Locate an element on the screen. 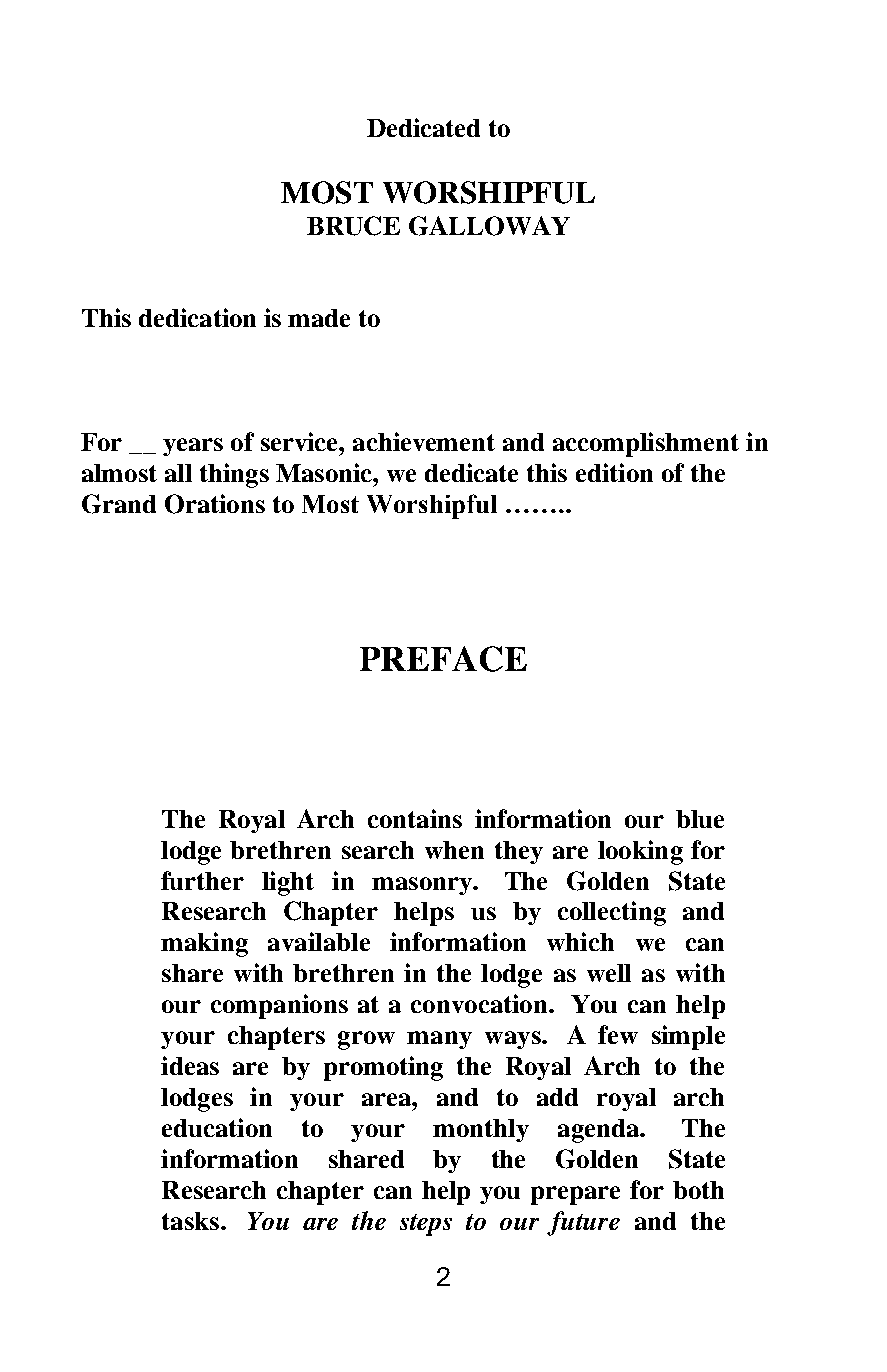 Image resolution: width=887 pixels, height=1372 pixels. things is located at coordinates (234, 475).
